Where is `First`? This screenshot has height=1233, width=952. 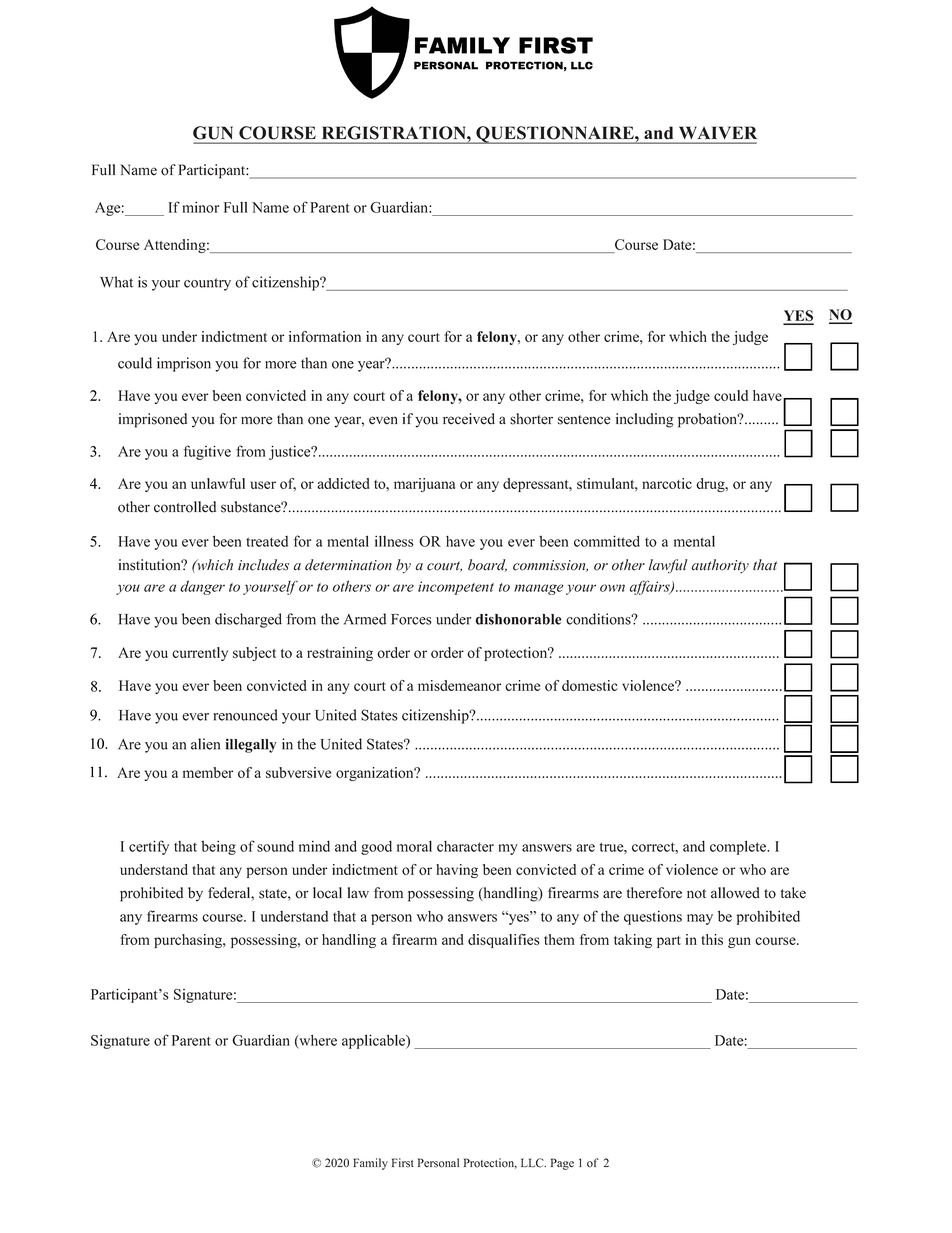
First is located at coordinates (403, 1163).
